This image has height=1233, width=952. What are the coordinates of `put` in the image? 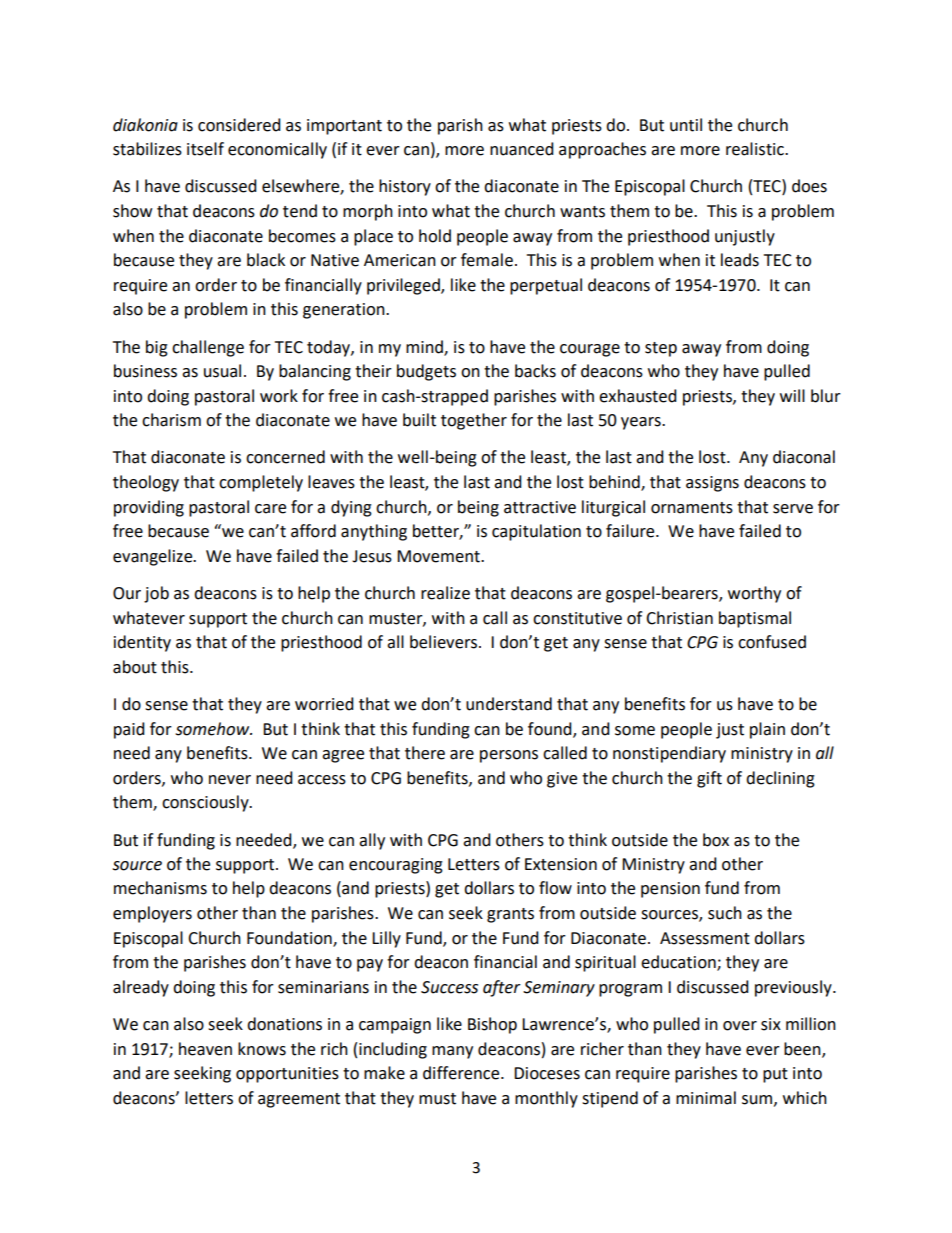 It's located at (775, 1075).
